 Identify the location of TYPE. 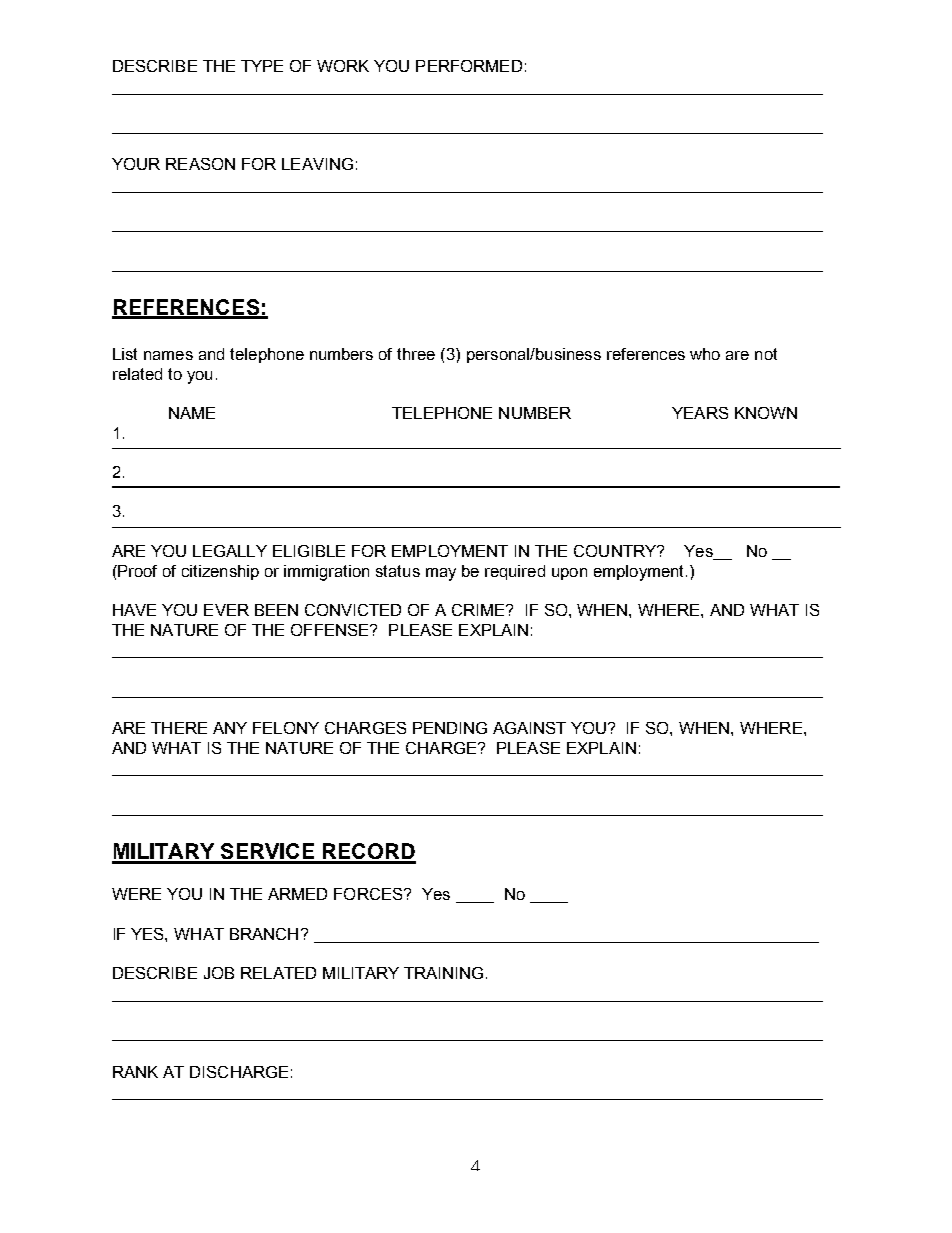
(262, 66).
